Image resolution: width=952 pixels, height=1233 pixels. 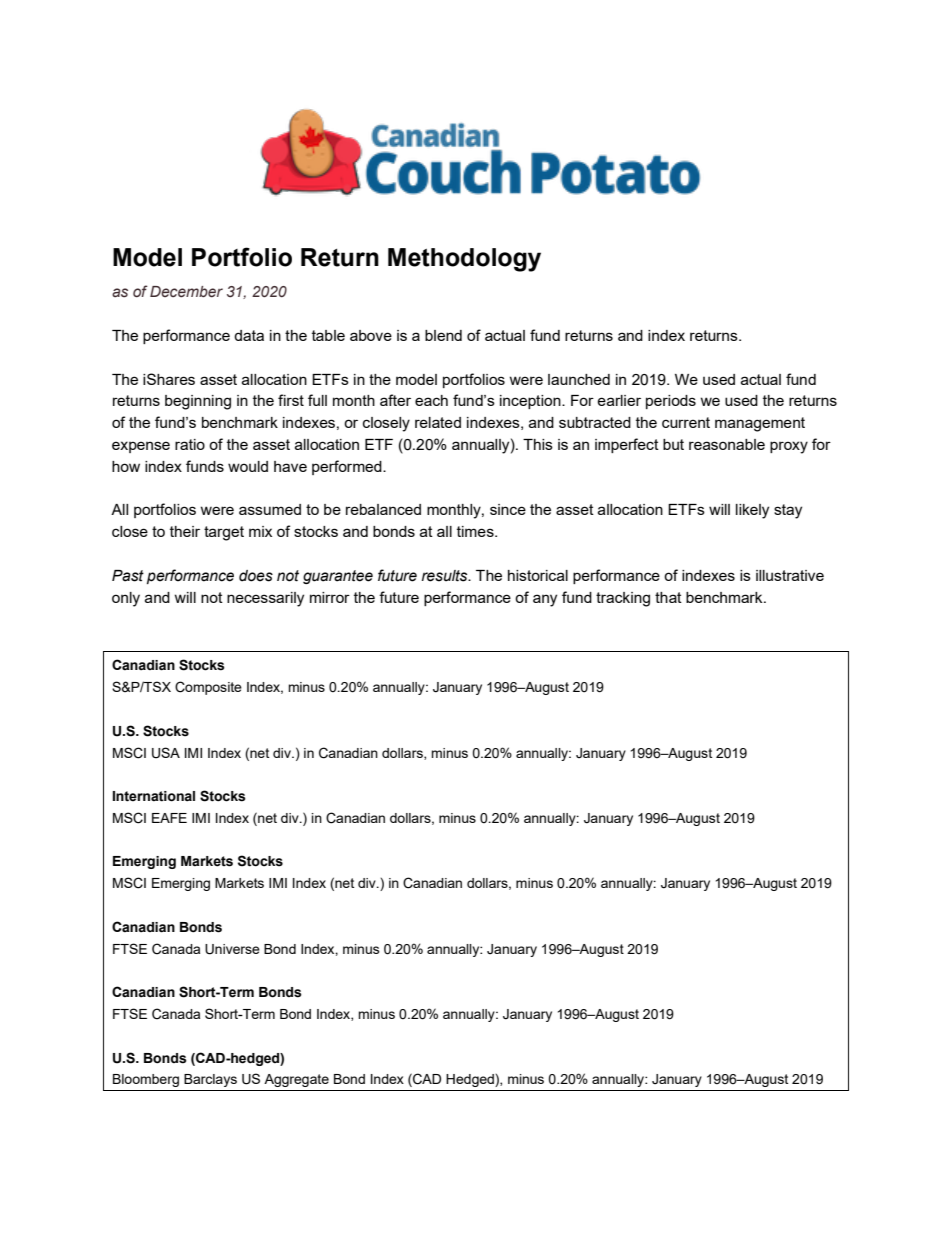 I want to click on International, so click(x=154, y=796).
